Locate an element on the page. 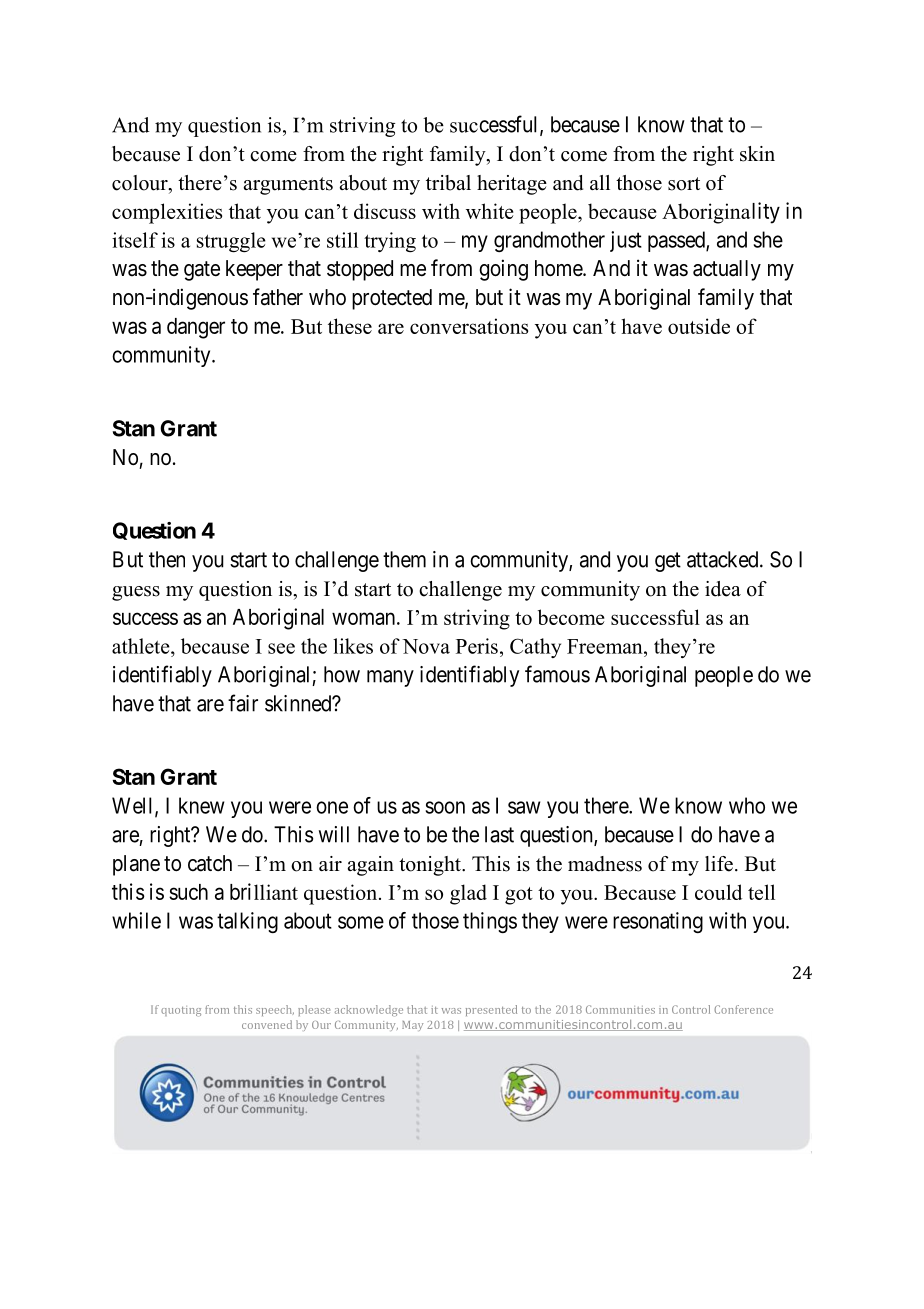 Image resolution: width=924 pixels, height=1309 pixels. complexities is located at coordinates (167, 213).
